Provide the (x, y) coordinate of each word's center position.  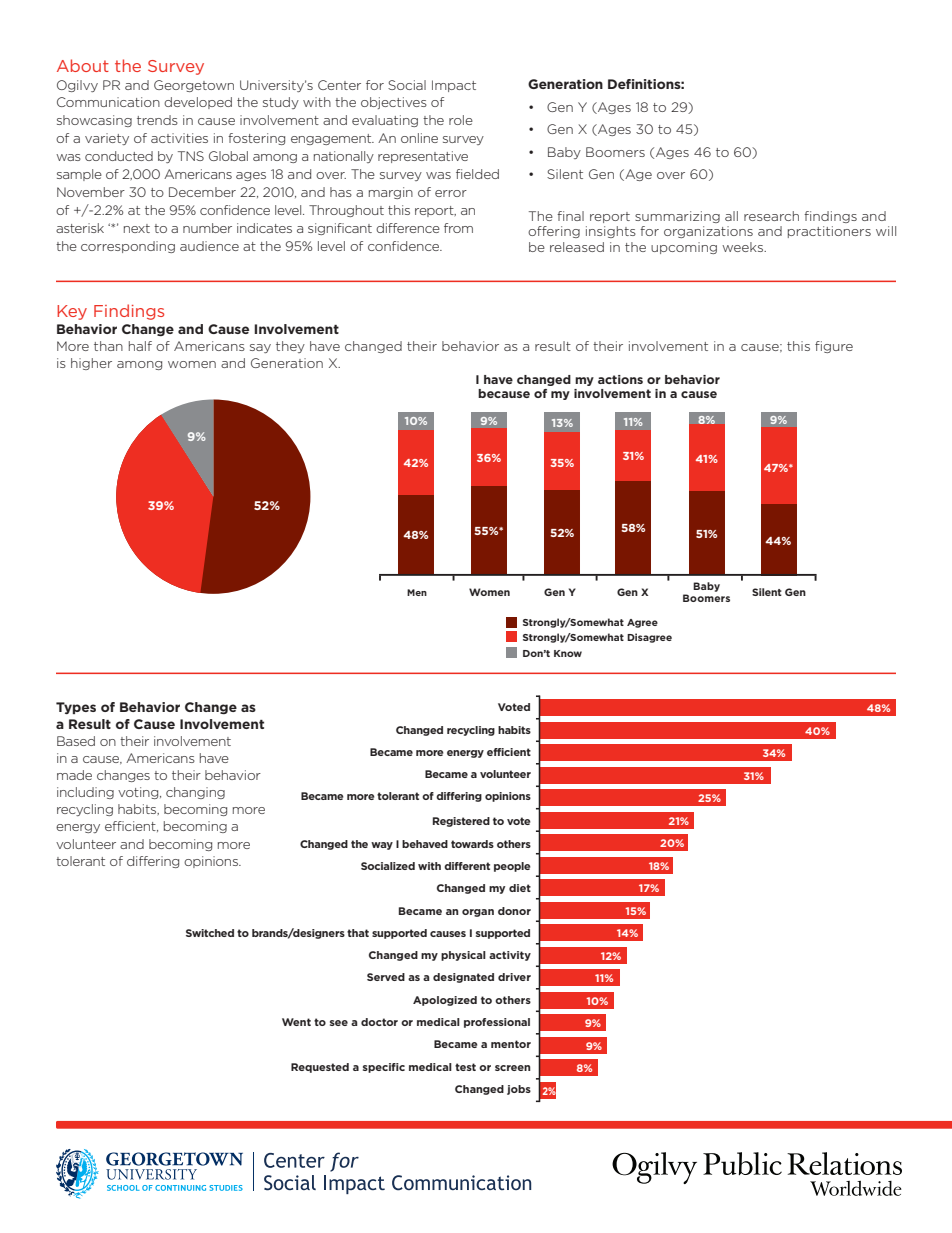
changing (195, 793)
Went (296, 1022)
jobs (519, 1090)
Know (568, 653)
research (771, 216)
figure (834, 347)
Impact (454, 86)
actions (620, 379)
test (465, 1067)
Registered (461, 822)
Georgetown (194, 86)
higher (91, 364)
